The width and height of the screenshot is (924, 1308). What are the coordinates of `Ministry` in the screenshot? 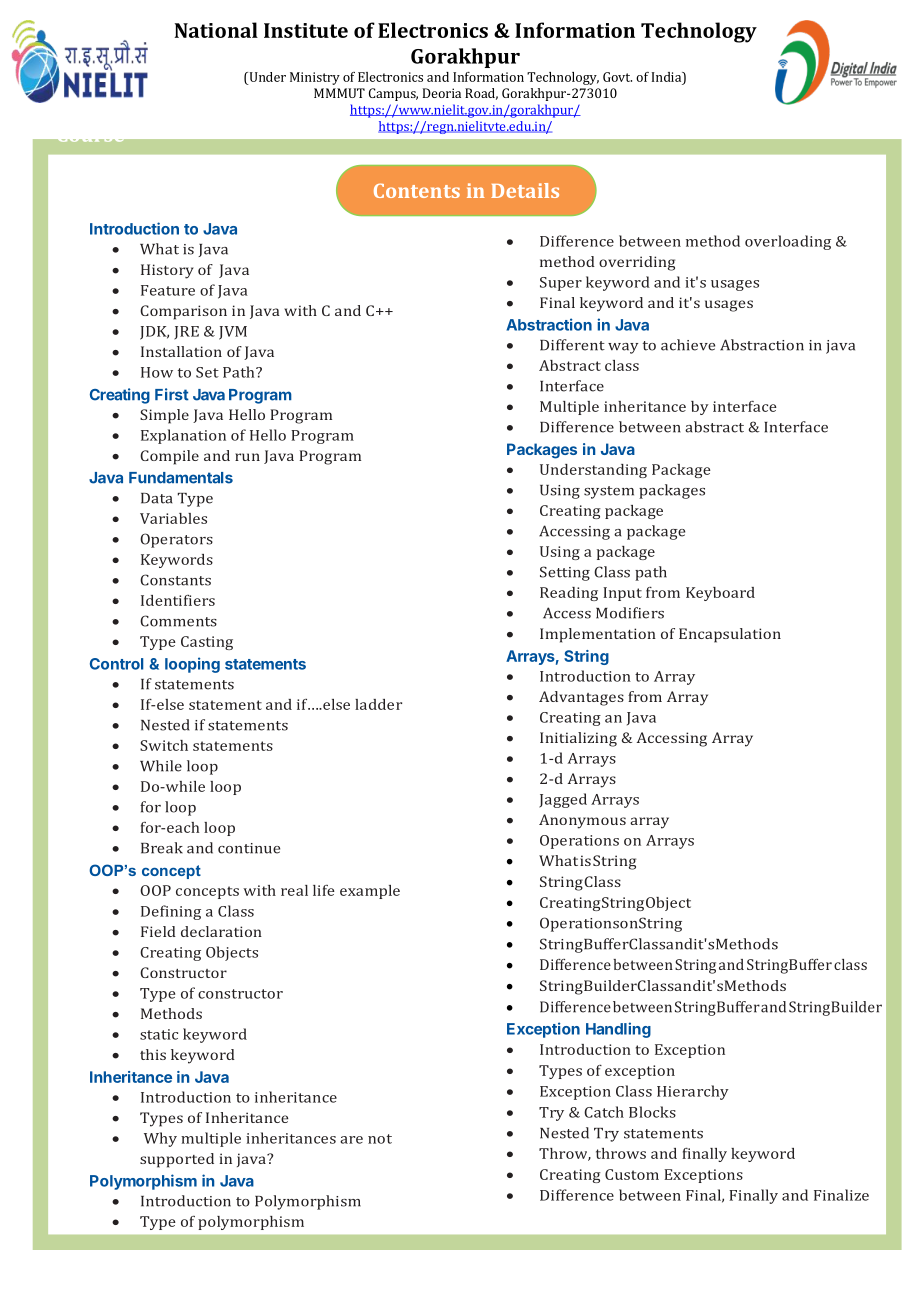 It's located at (315, 78).
